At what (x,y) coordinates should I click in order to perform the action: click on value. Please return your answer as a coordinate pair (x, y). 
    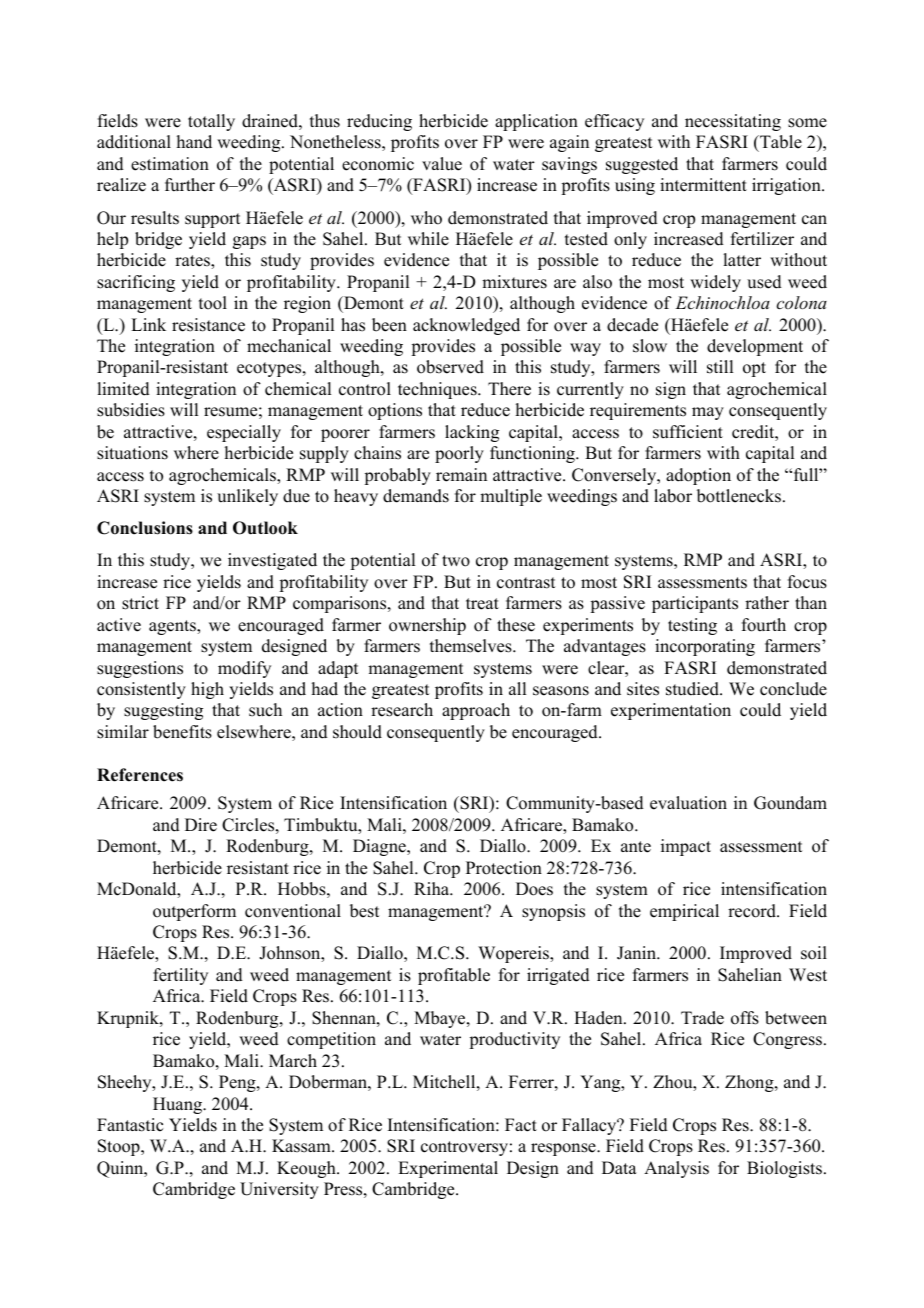
    Looking at the image, I should click on (442, 164).
